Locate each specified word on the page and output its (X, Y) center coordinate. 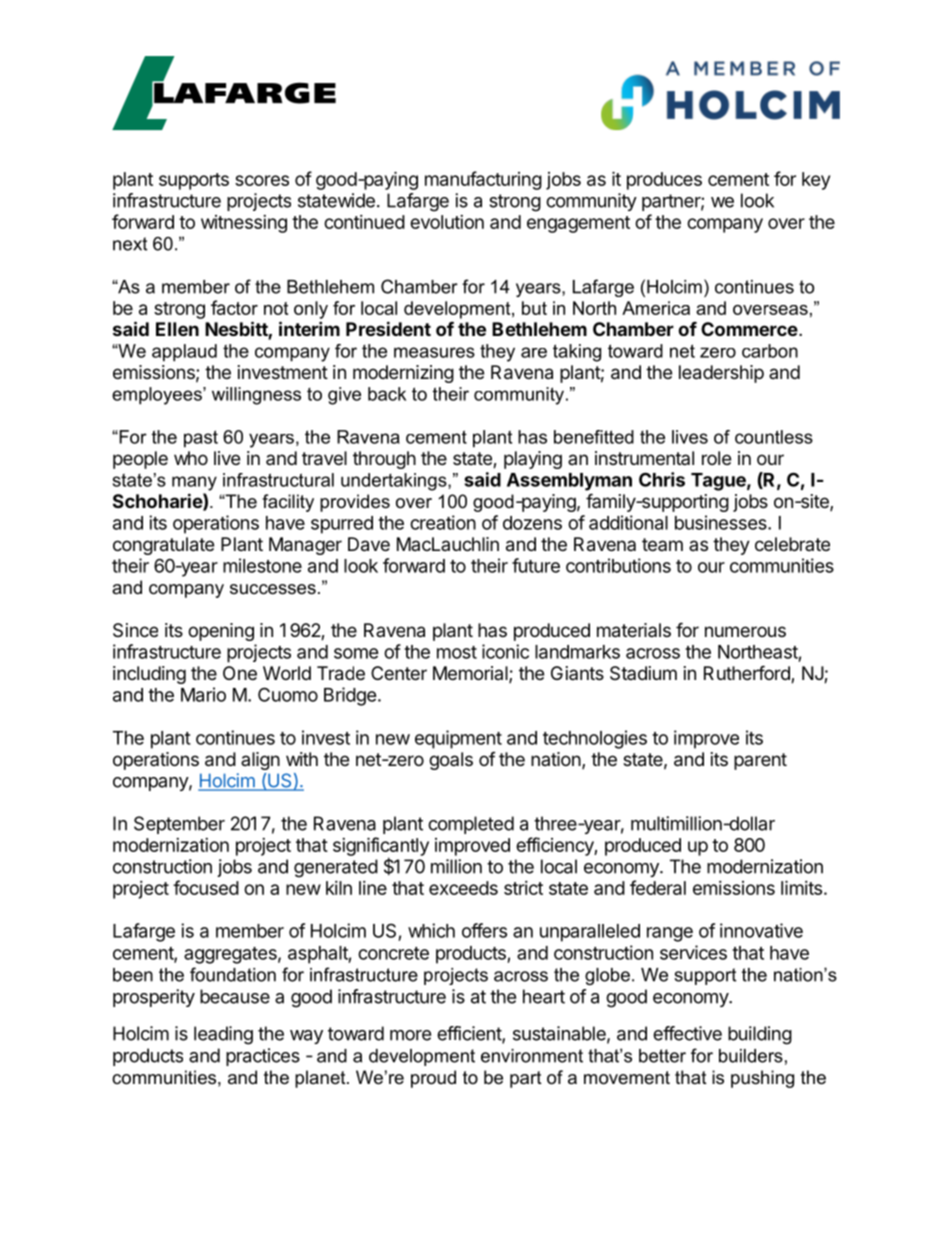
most (457, 652)
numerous (745, 631)
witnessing (244, 224)
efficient (470, 1034)
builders (751, 1056)
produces (664, 181)
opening (221, 632)
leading (223, 1035)
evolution (447, 222)
